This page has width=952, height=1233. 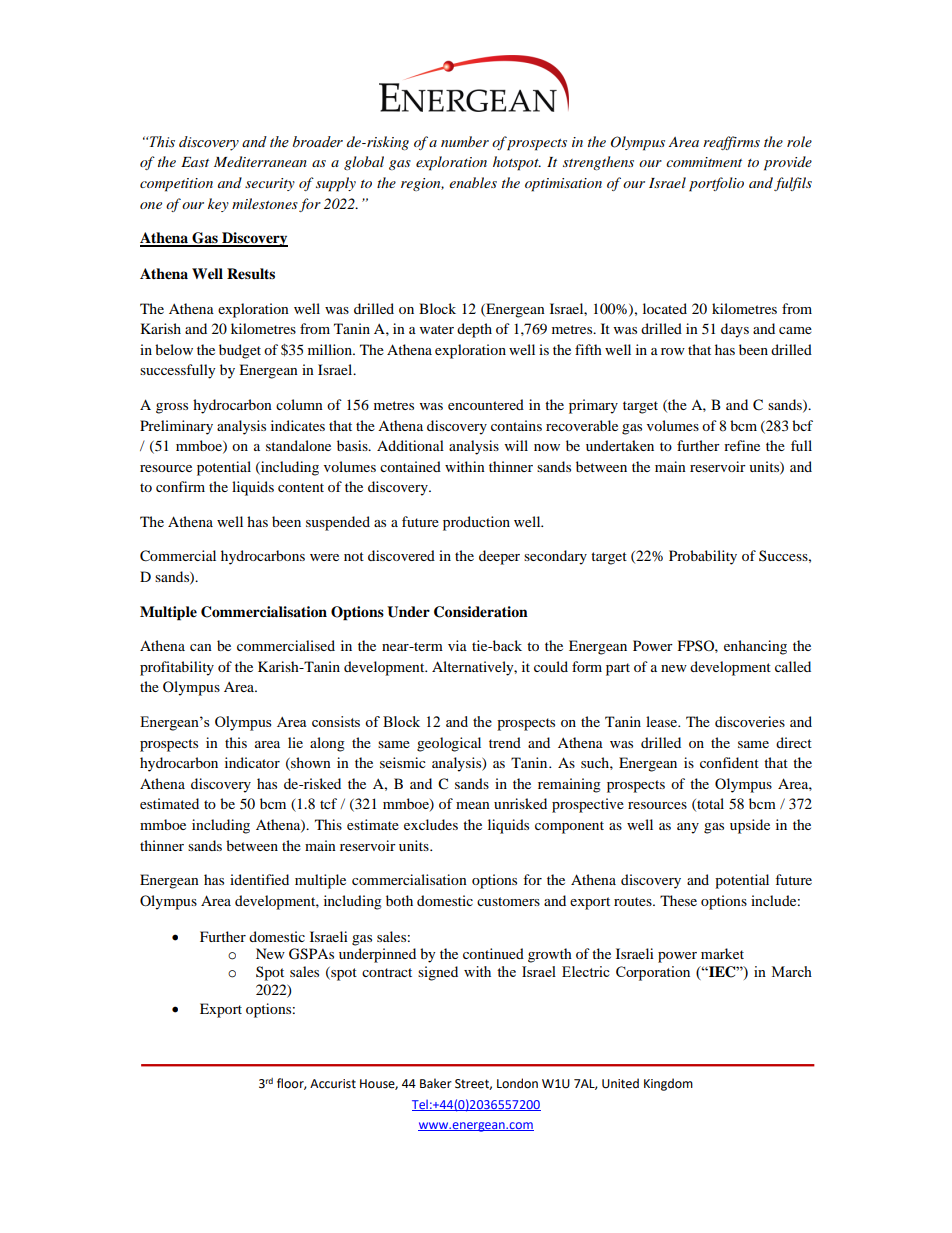 I want to click on standalone, so click(x=298, y=445).
